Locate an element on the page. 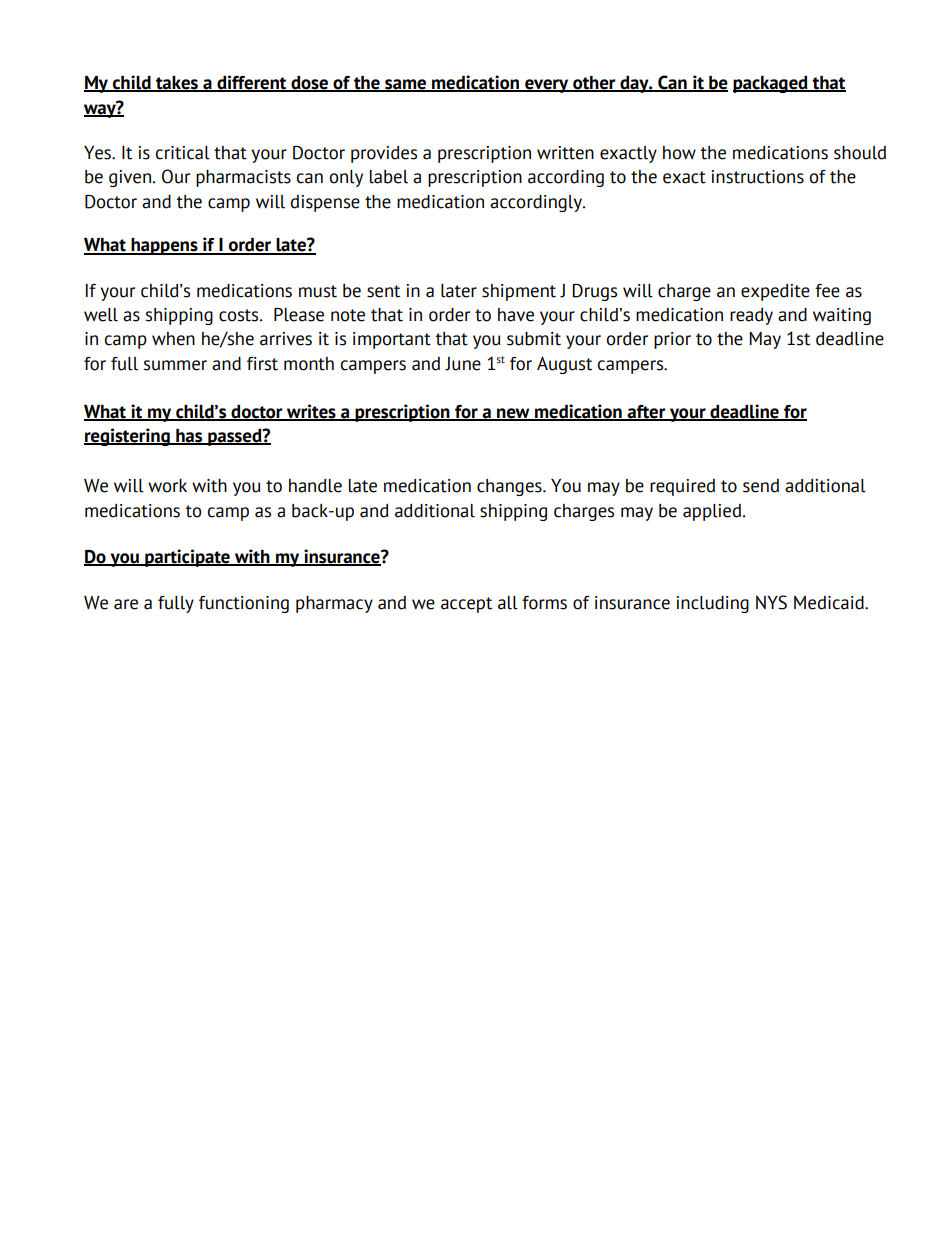 The image size is (952, 1233). ready is located at coordinates (751, 316).
